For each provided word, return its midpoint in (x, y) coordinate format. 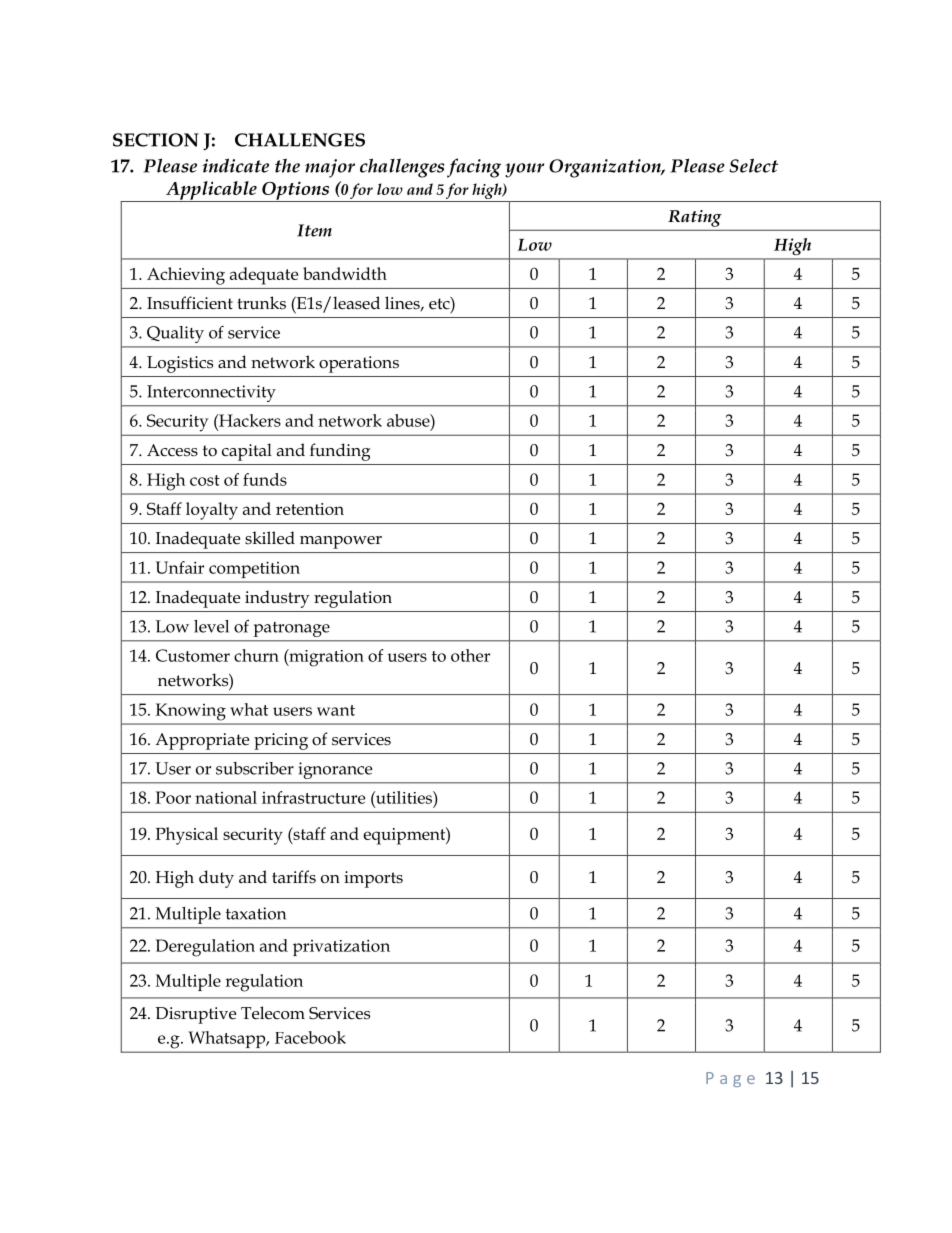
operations (359, 364)
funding (340, 452)
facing (474, 168)
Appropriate (202, 741)
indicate (235, 165)
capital (247, 452)
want (336, 710)
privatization (341, 947)
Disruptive (195, 1015)
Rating (694, 218)
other (470, 655)
